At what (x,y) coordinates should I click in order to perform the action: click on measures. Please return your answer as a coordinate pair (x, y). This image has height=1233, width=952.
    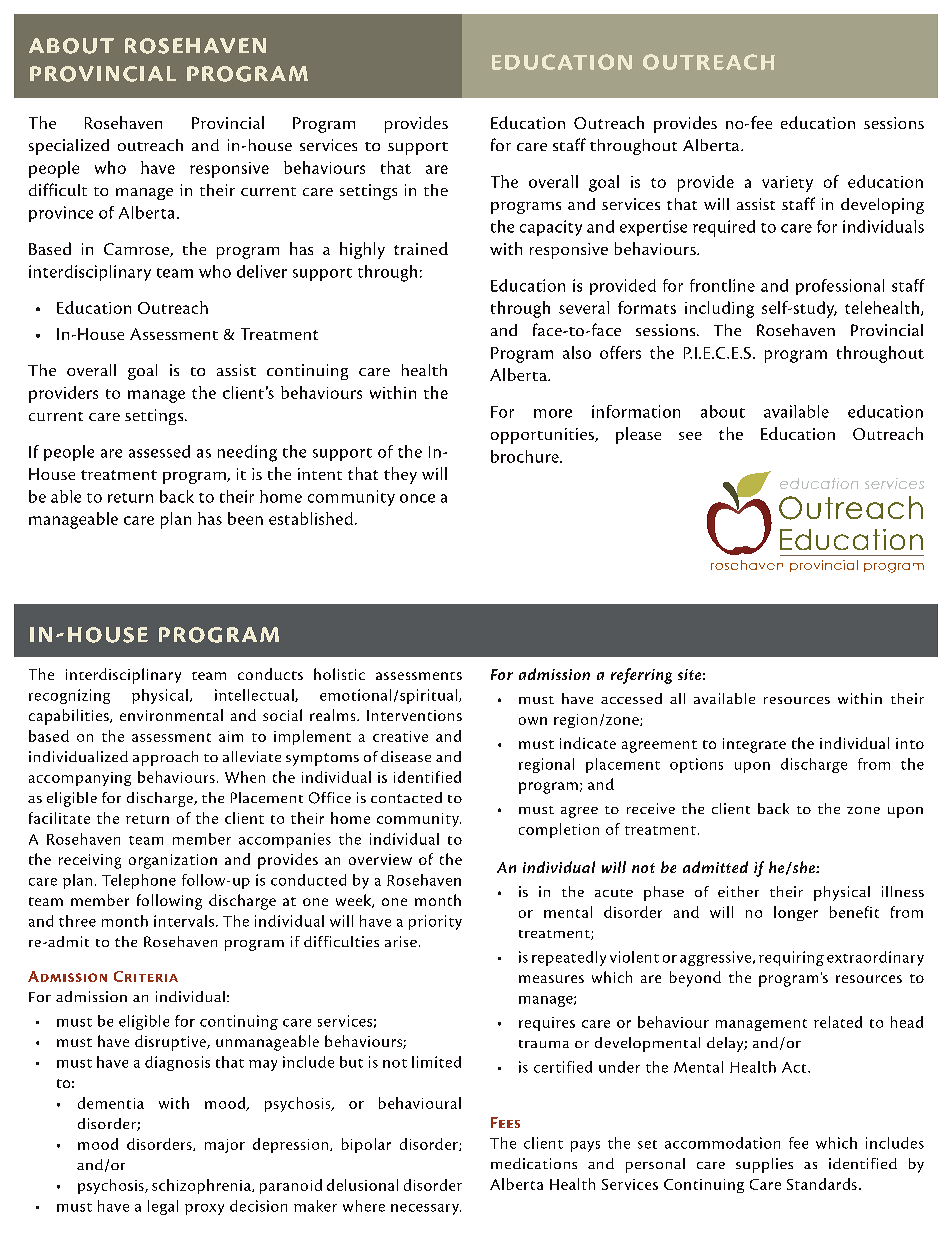
    Looking at the image, I should click on (551, 979).
